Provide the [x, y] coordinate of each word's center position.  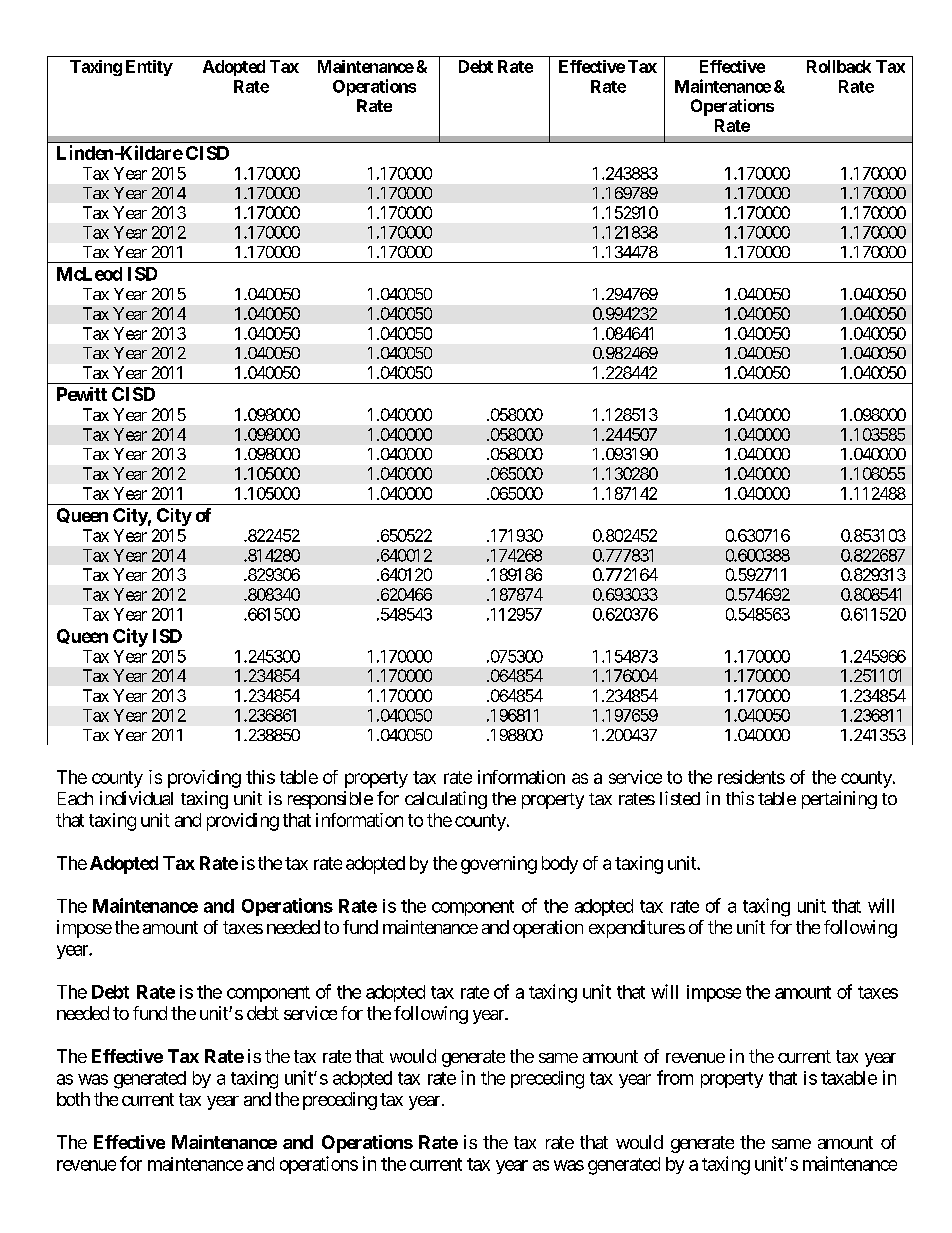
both [73, 1099]
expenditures [637, 929]
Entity [149, 68]
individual [136, 798]
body [560, 865]
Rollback [839, 66]
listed [680, 798]
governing [499, 865]
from [675, 1077]
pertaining [839, 800]
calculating [446, 800]
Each [75, 798]
